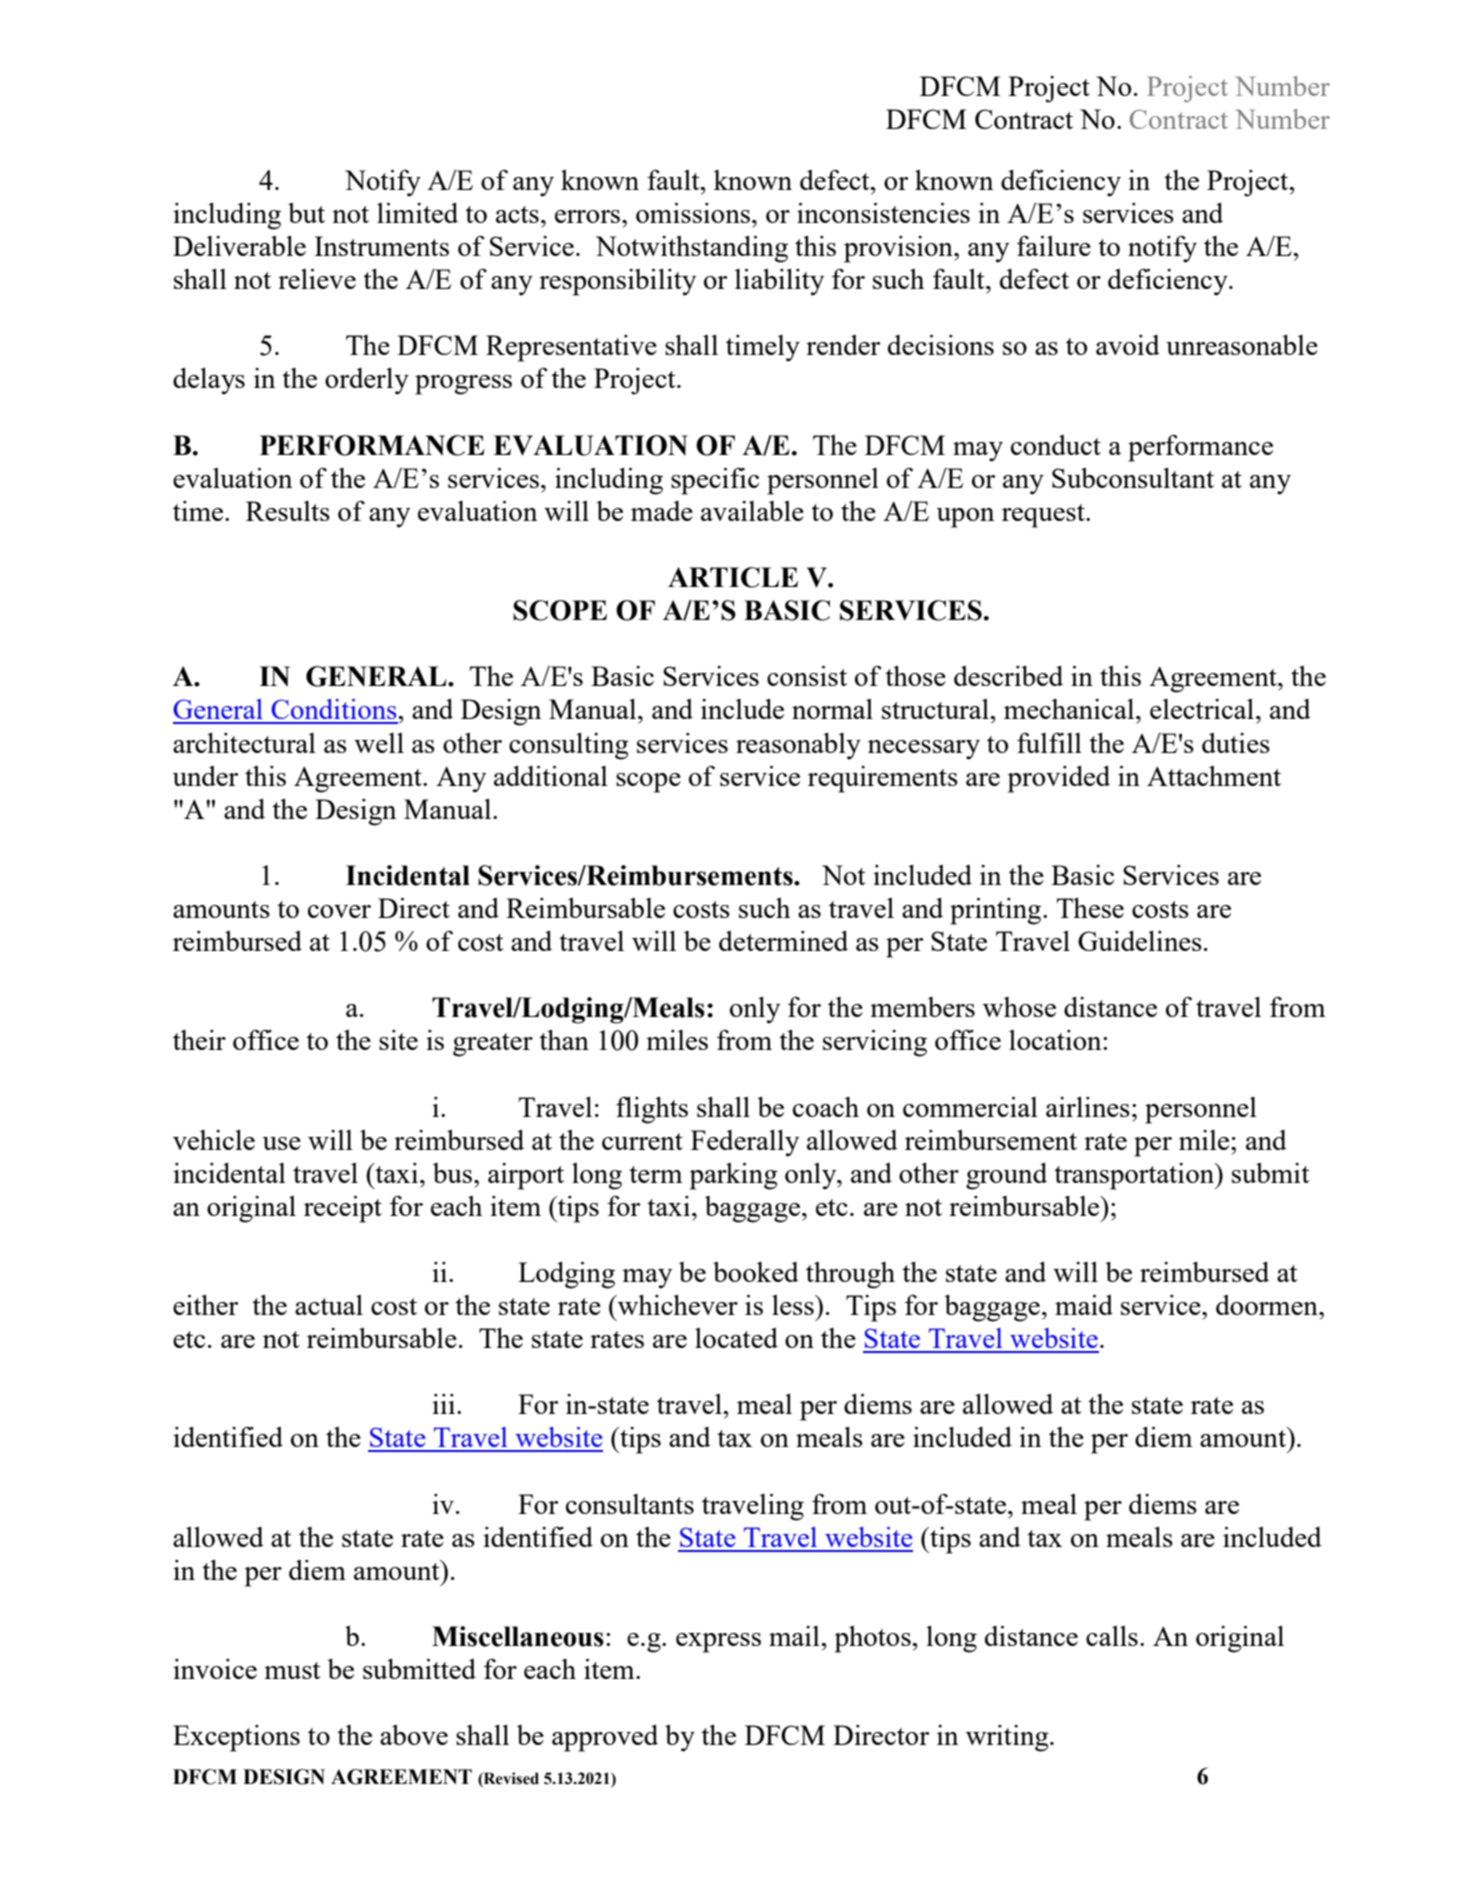 The height and width of the document is (1900, 1468). What do you see at coordinates (317, 279) in the document?
I see `relieve` at bounding box center [317, 279].
